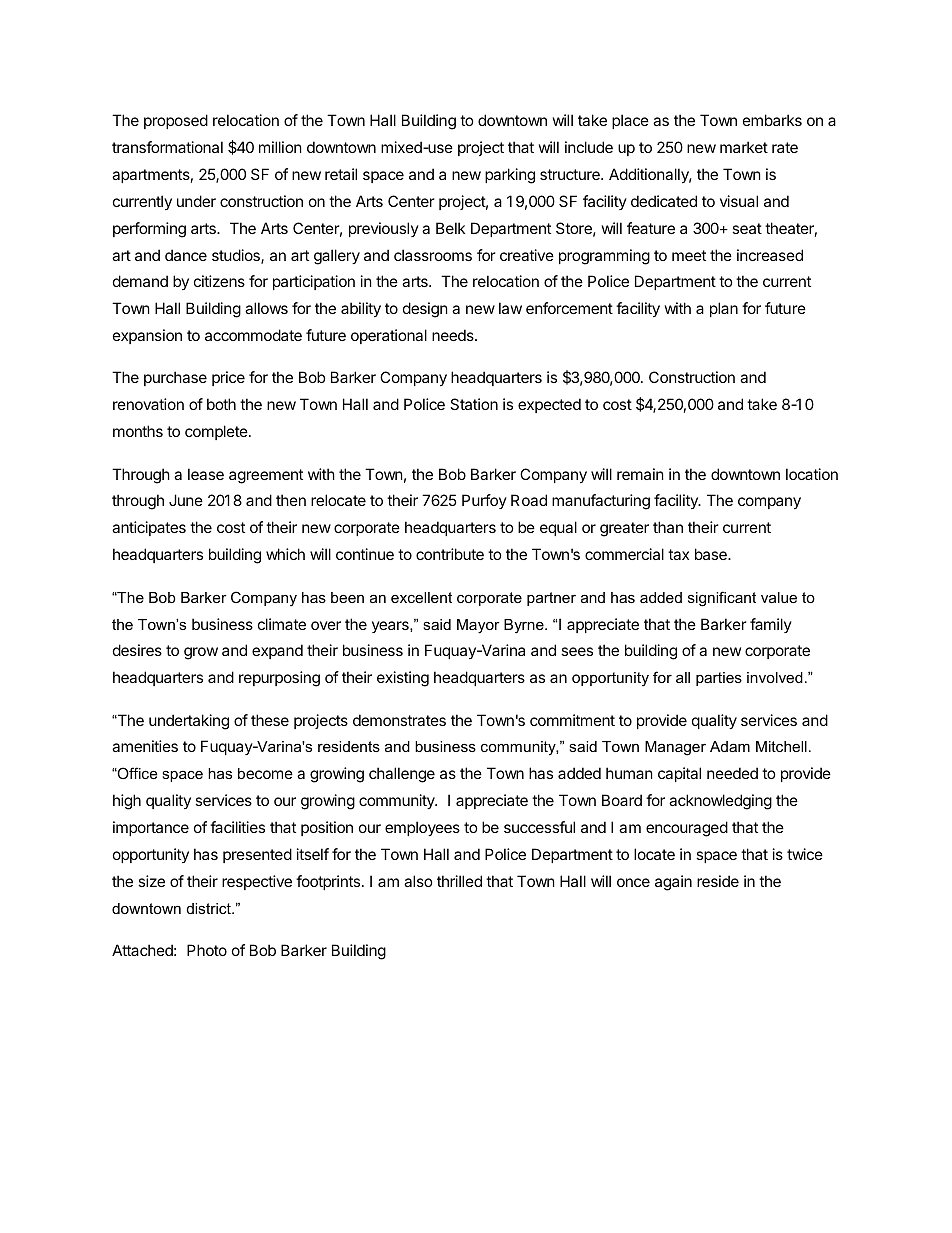  Describe the element at coordinates (221, 404) in the image. I see `both` at that location.
